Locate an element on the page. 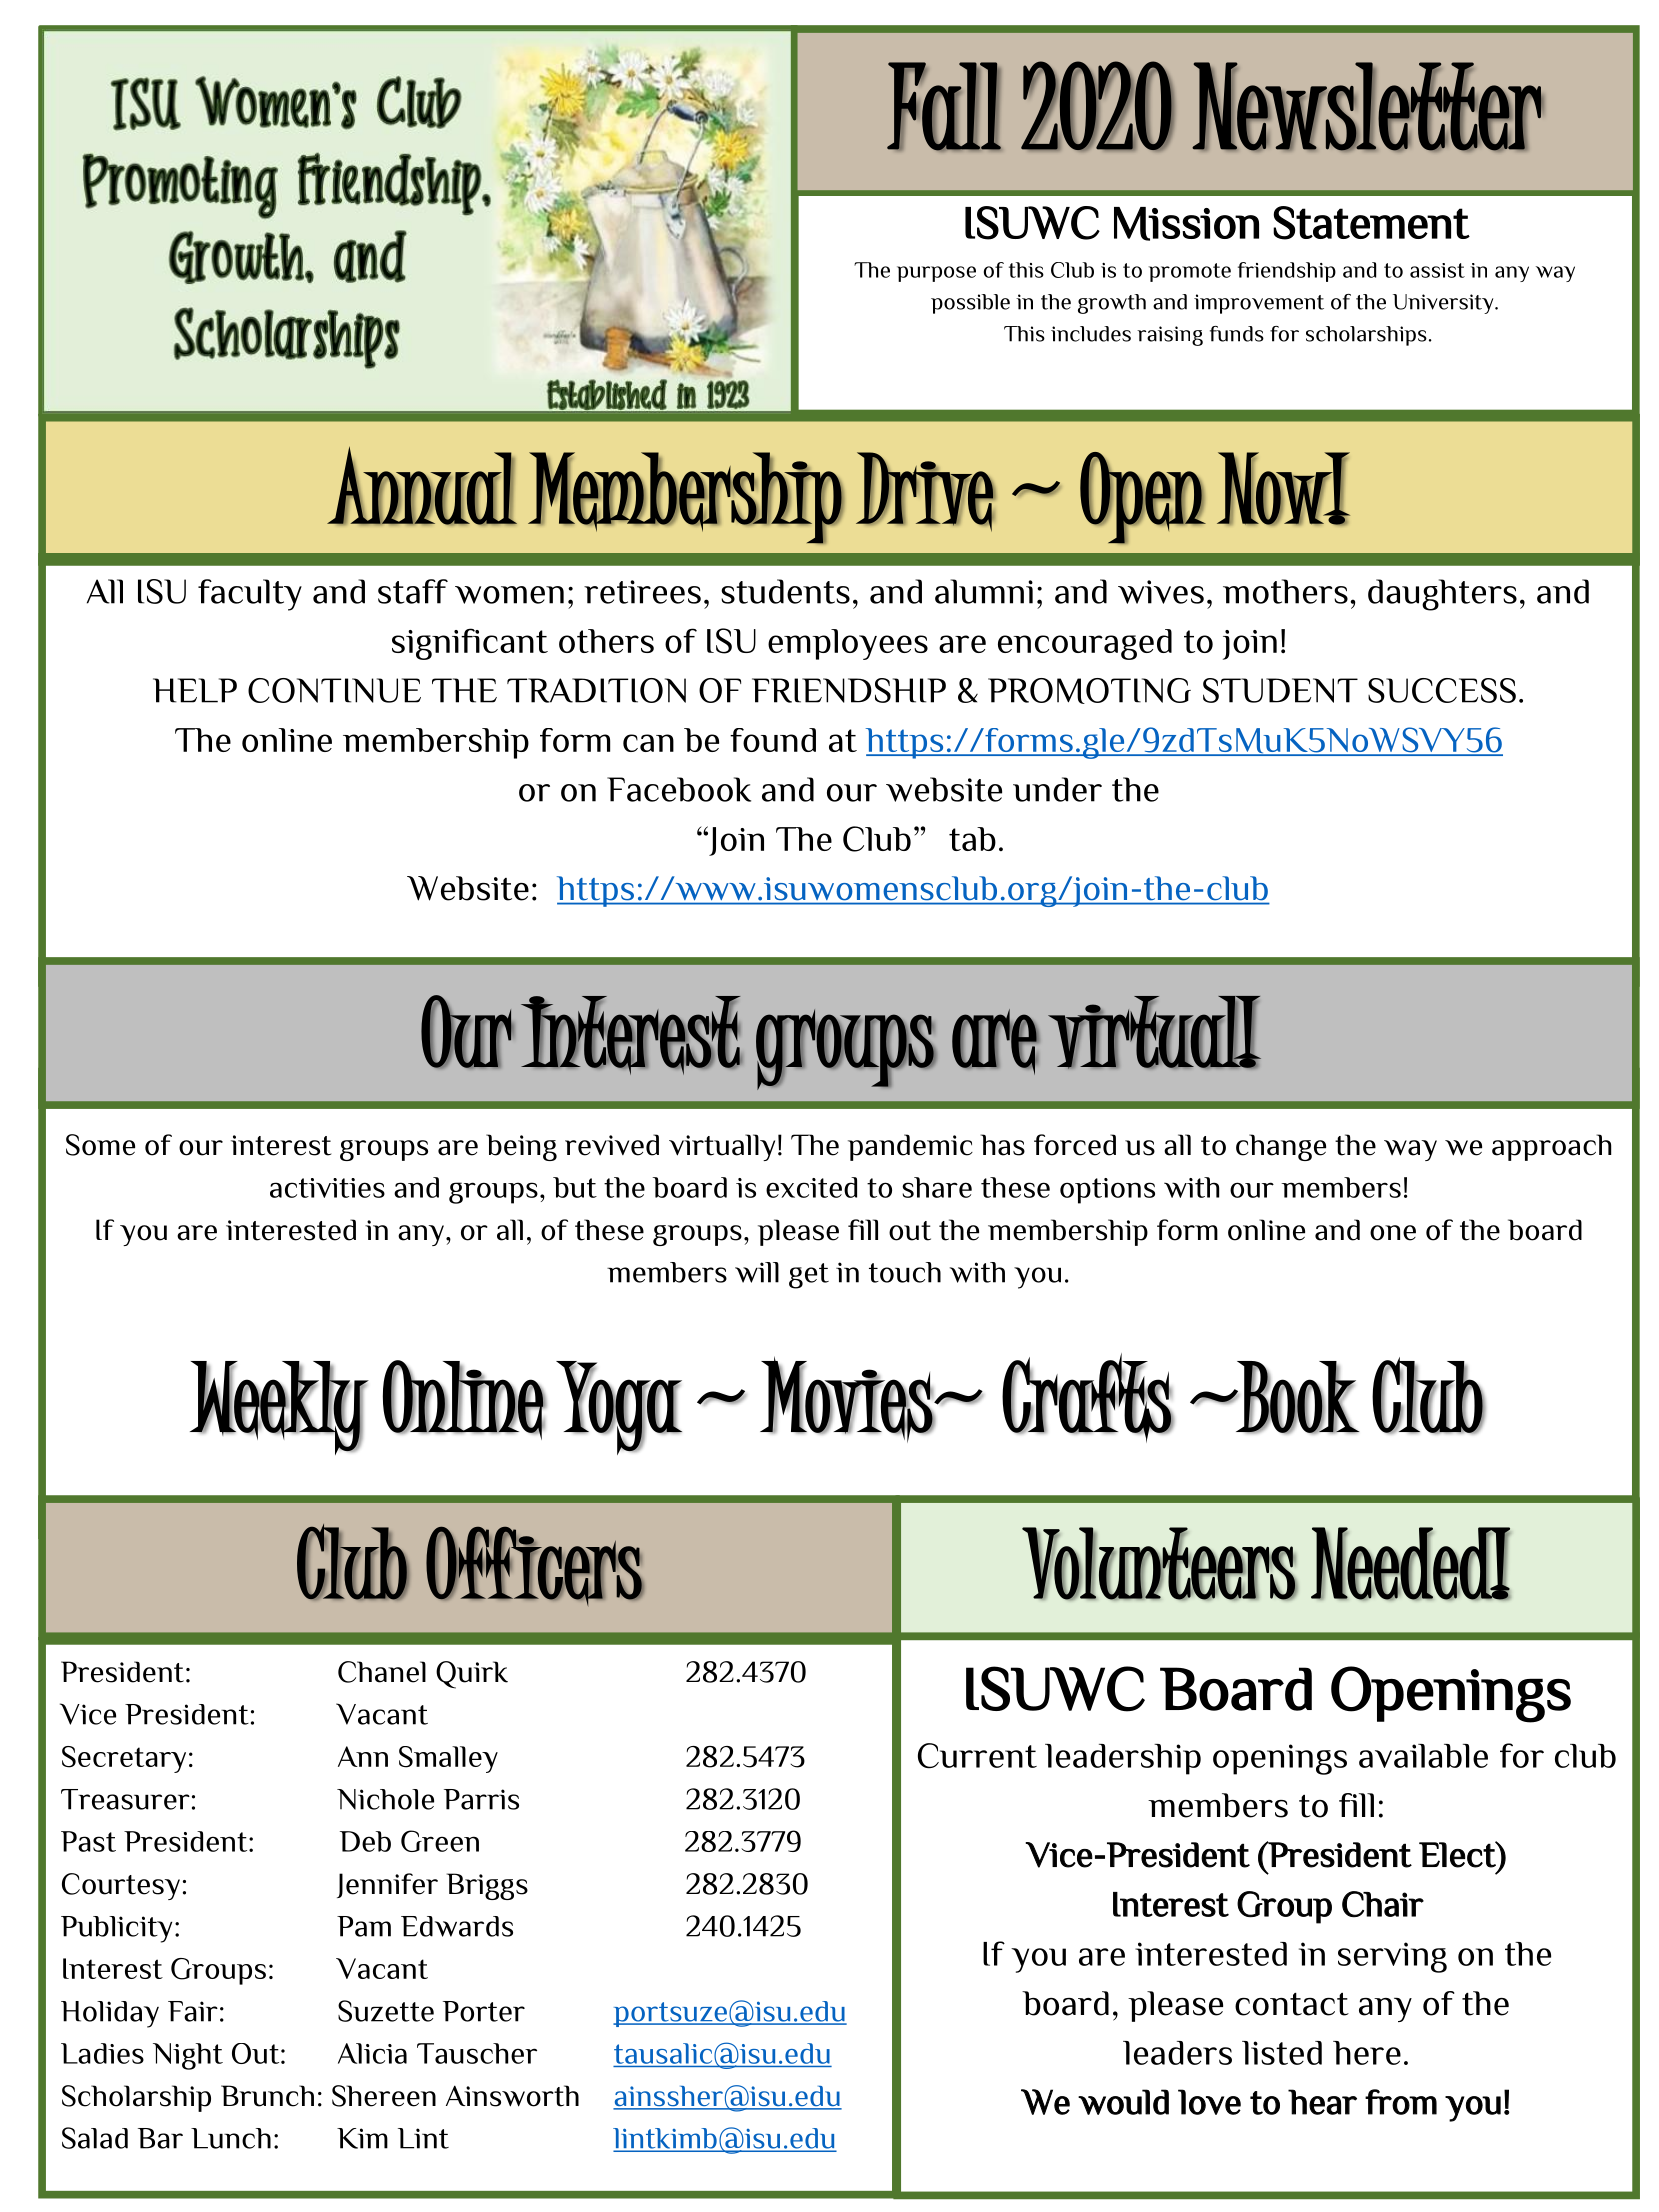  SUCCESS is located at coordinates (1442, 690).
